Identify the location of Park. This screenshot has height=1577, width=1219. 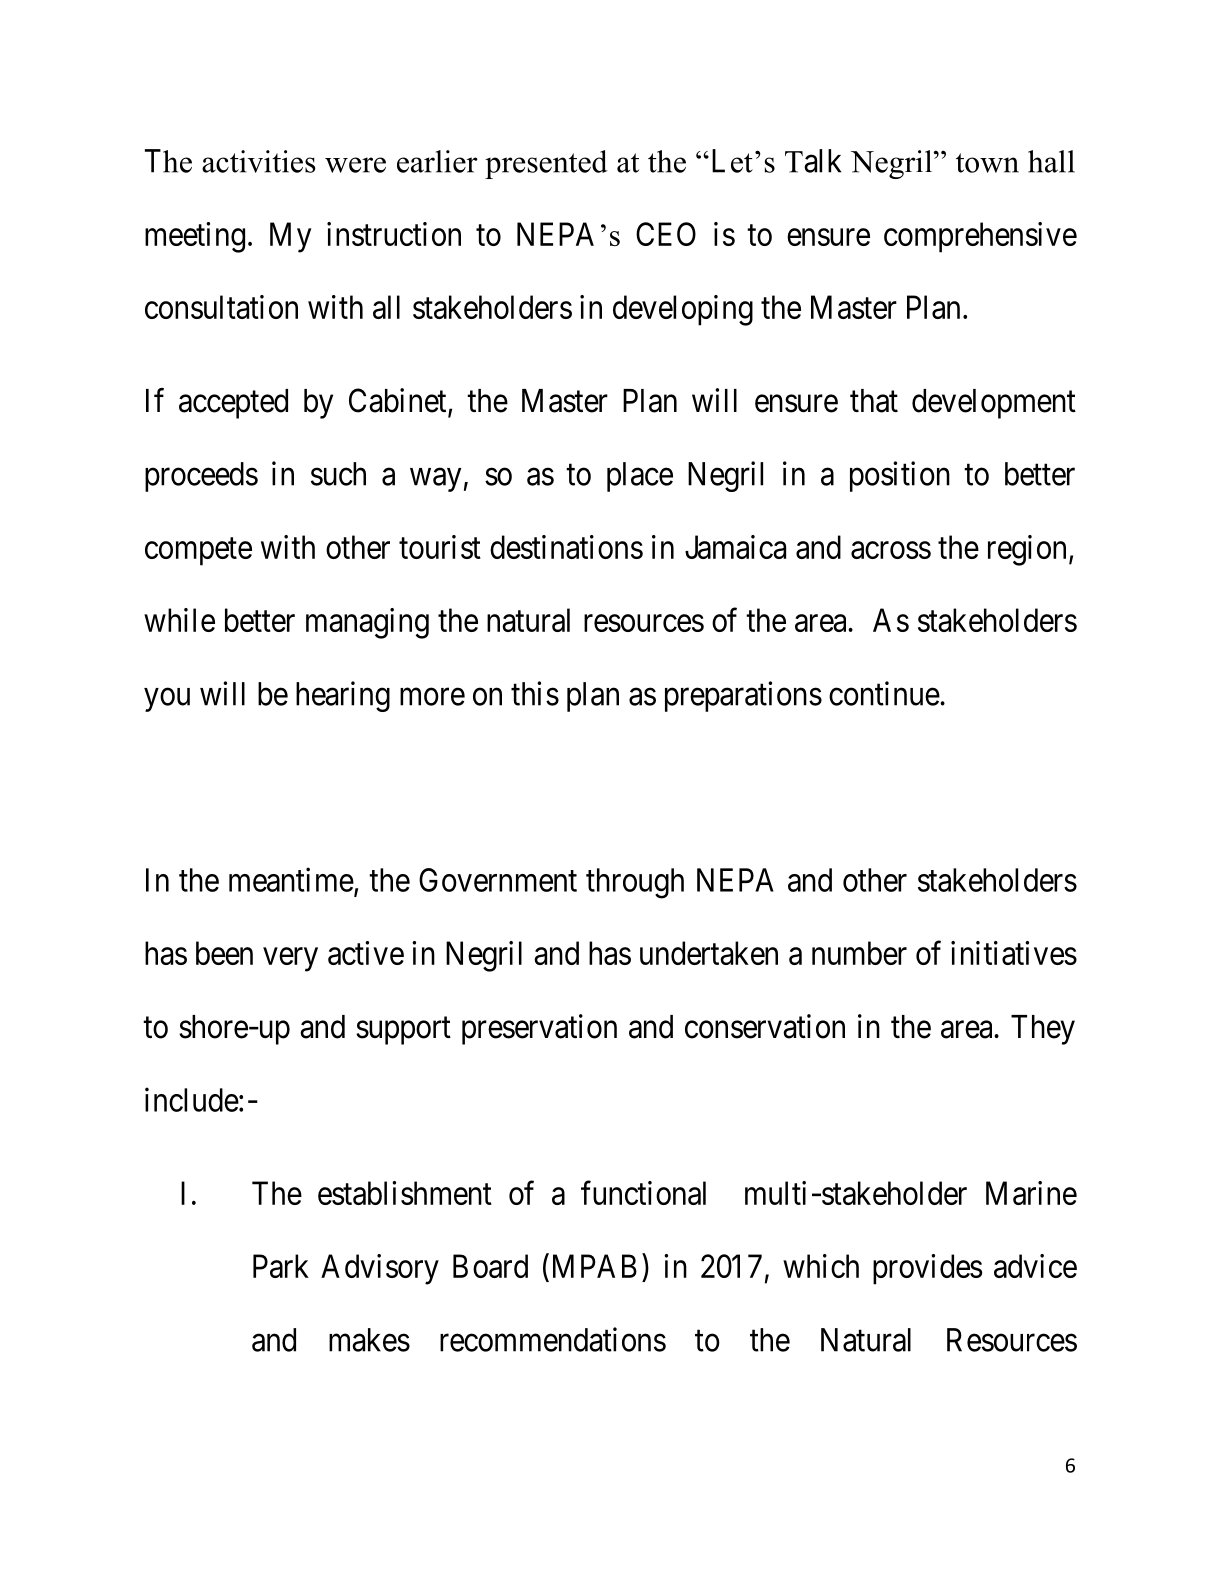
(281, 1266).
